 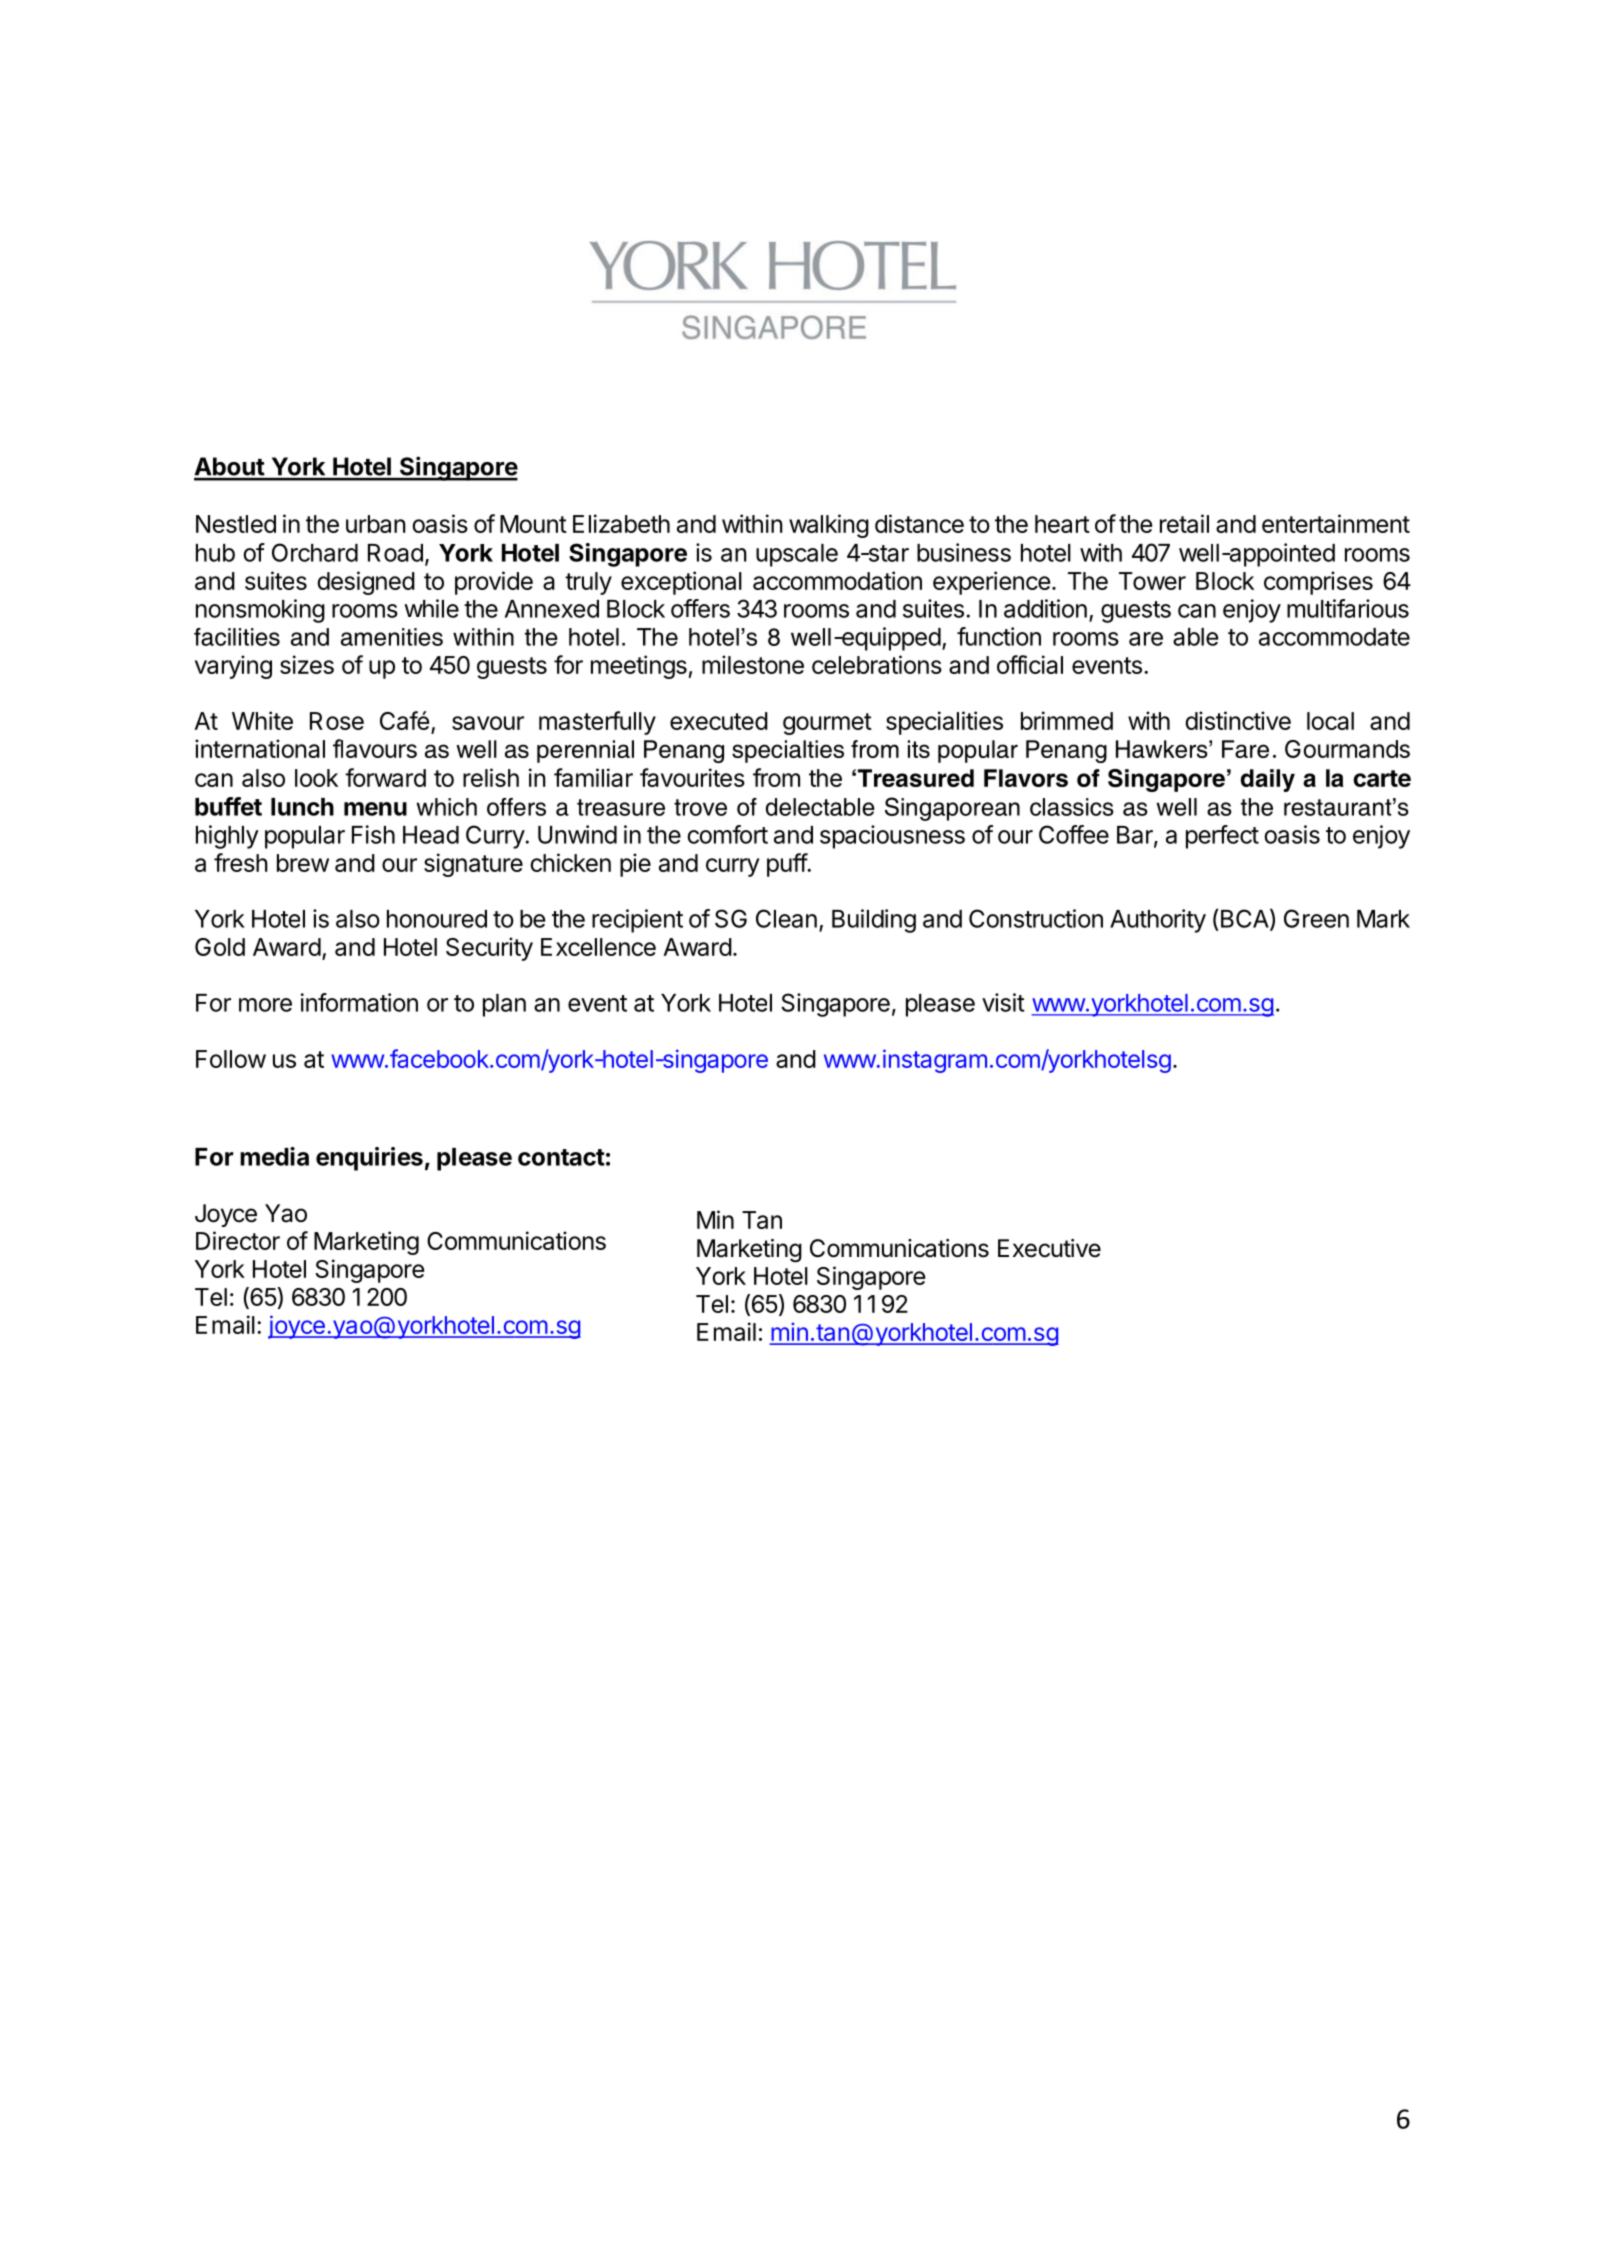 I want to click on Orchard, so click(x=315, y=552).
